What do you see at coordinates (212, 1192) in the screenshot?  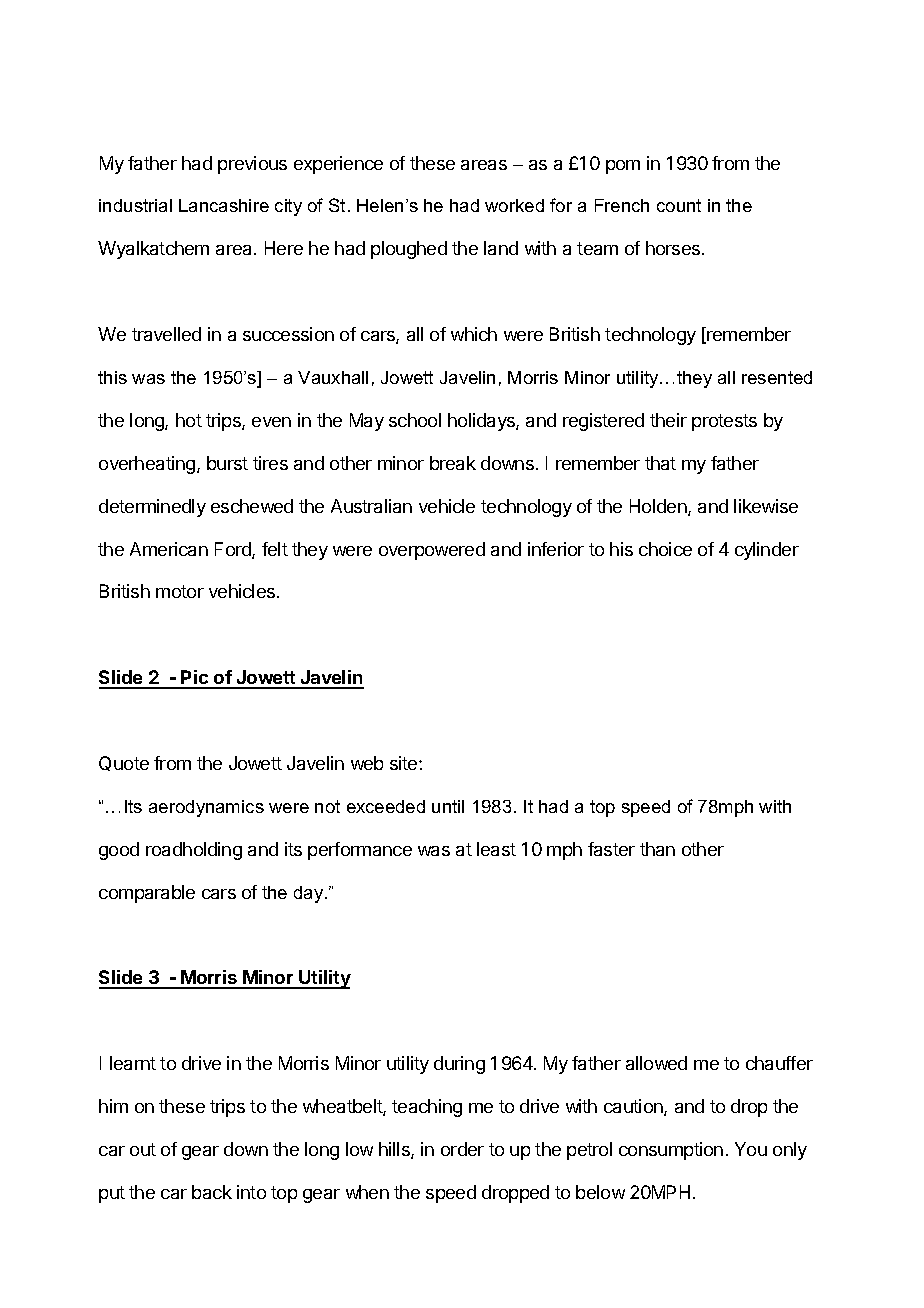 I see `back` at bounding box center [212, 1192].
